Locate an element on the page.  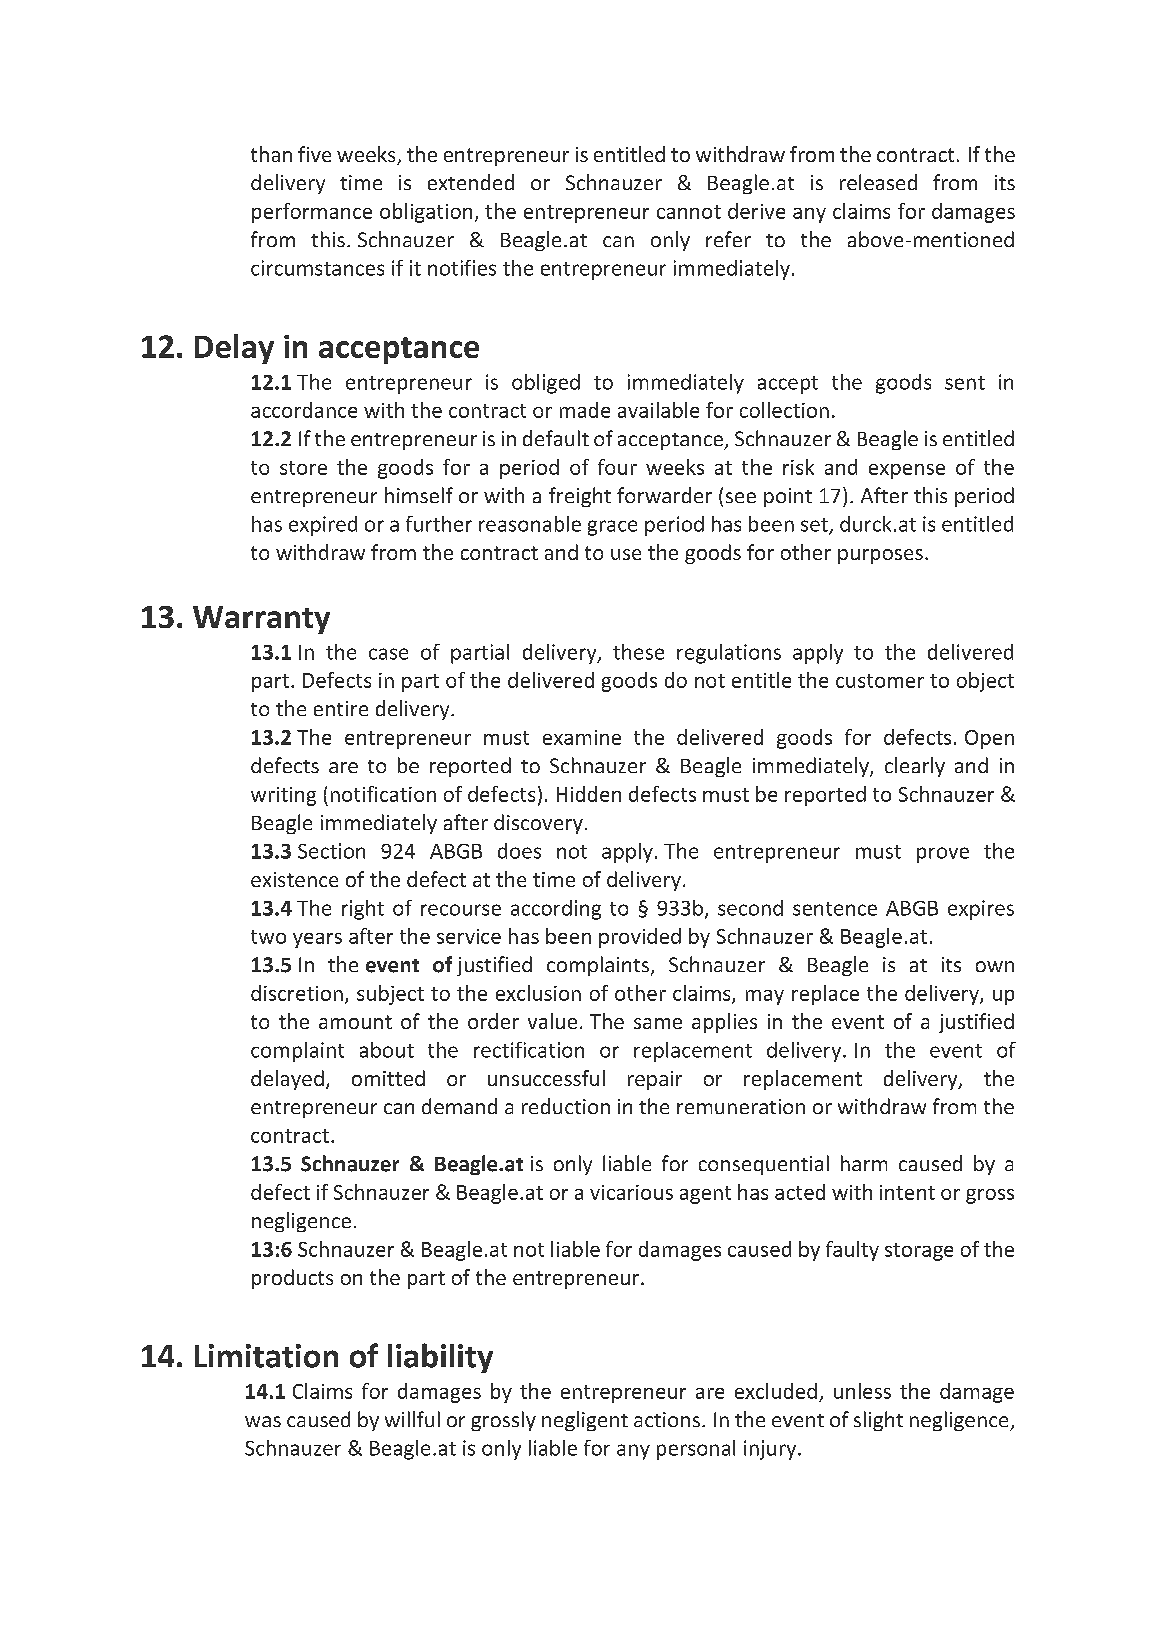
performance is located at coordinates (312, 213).
